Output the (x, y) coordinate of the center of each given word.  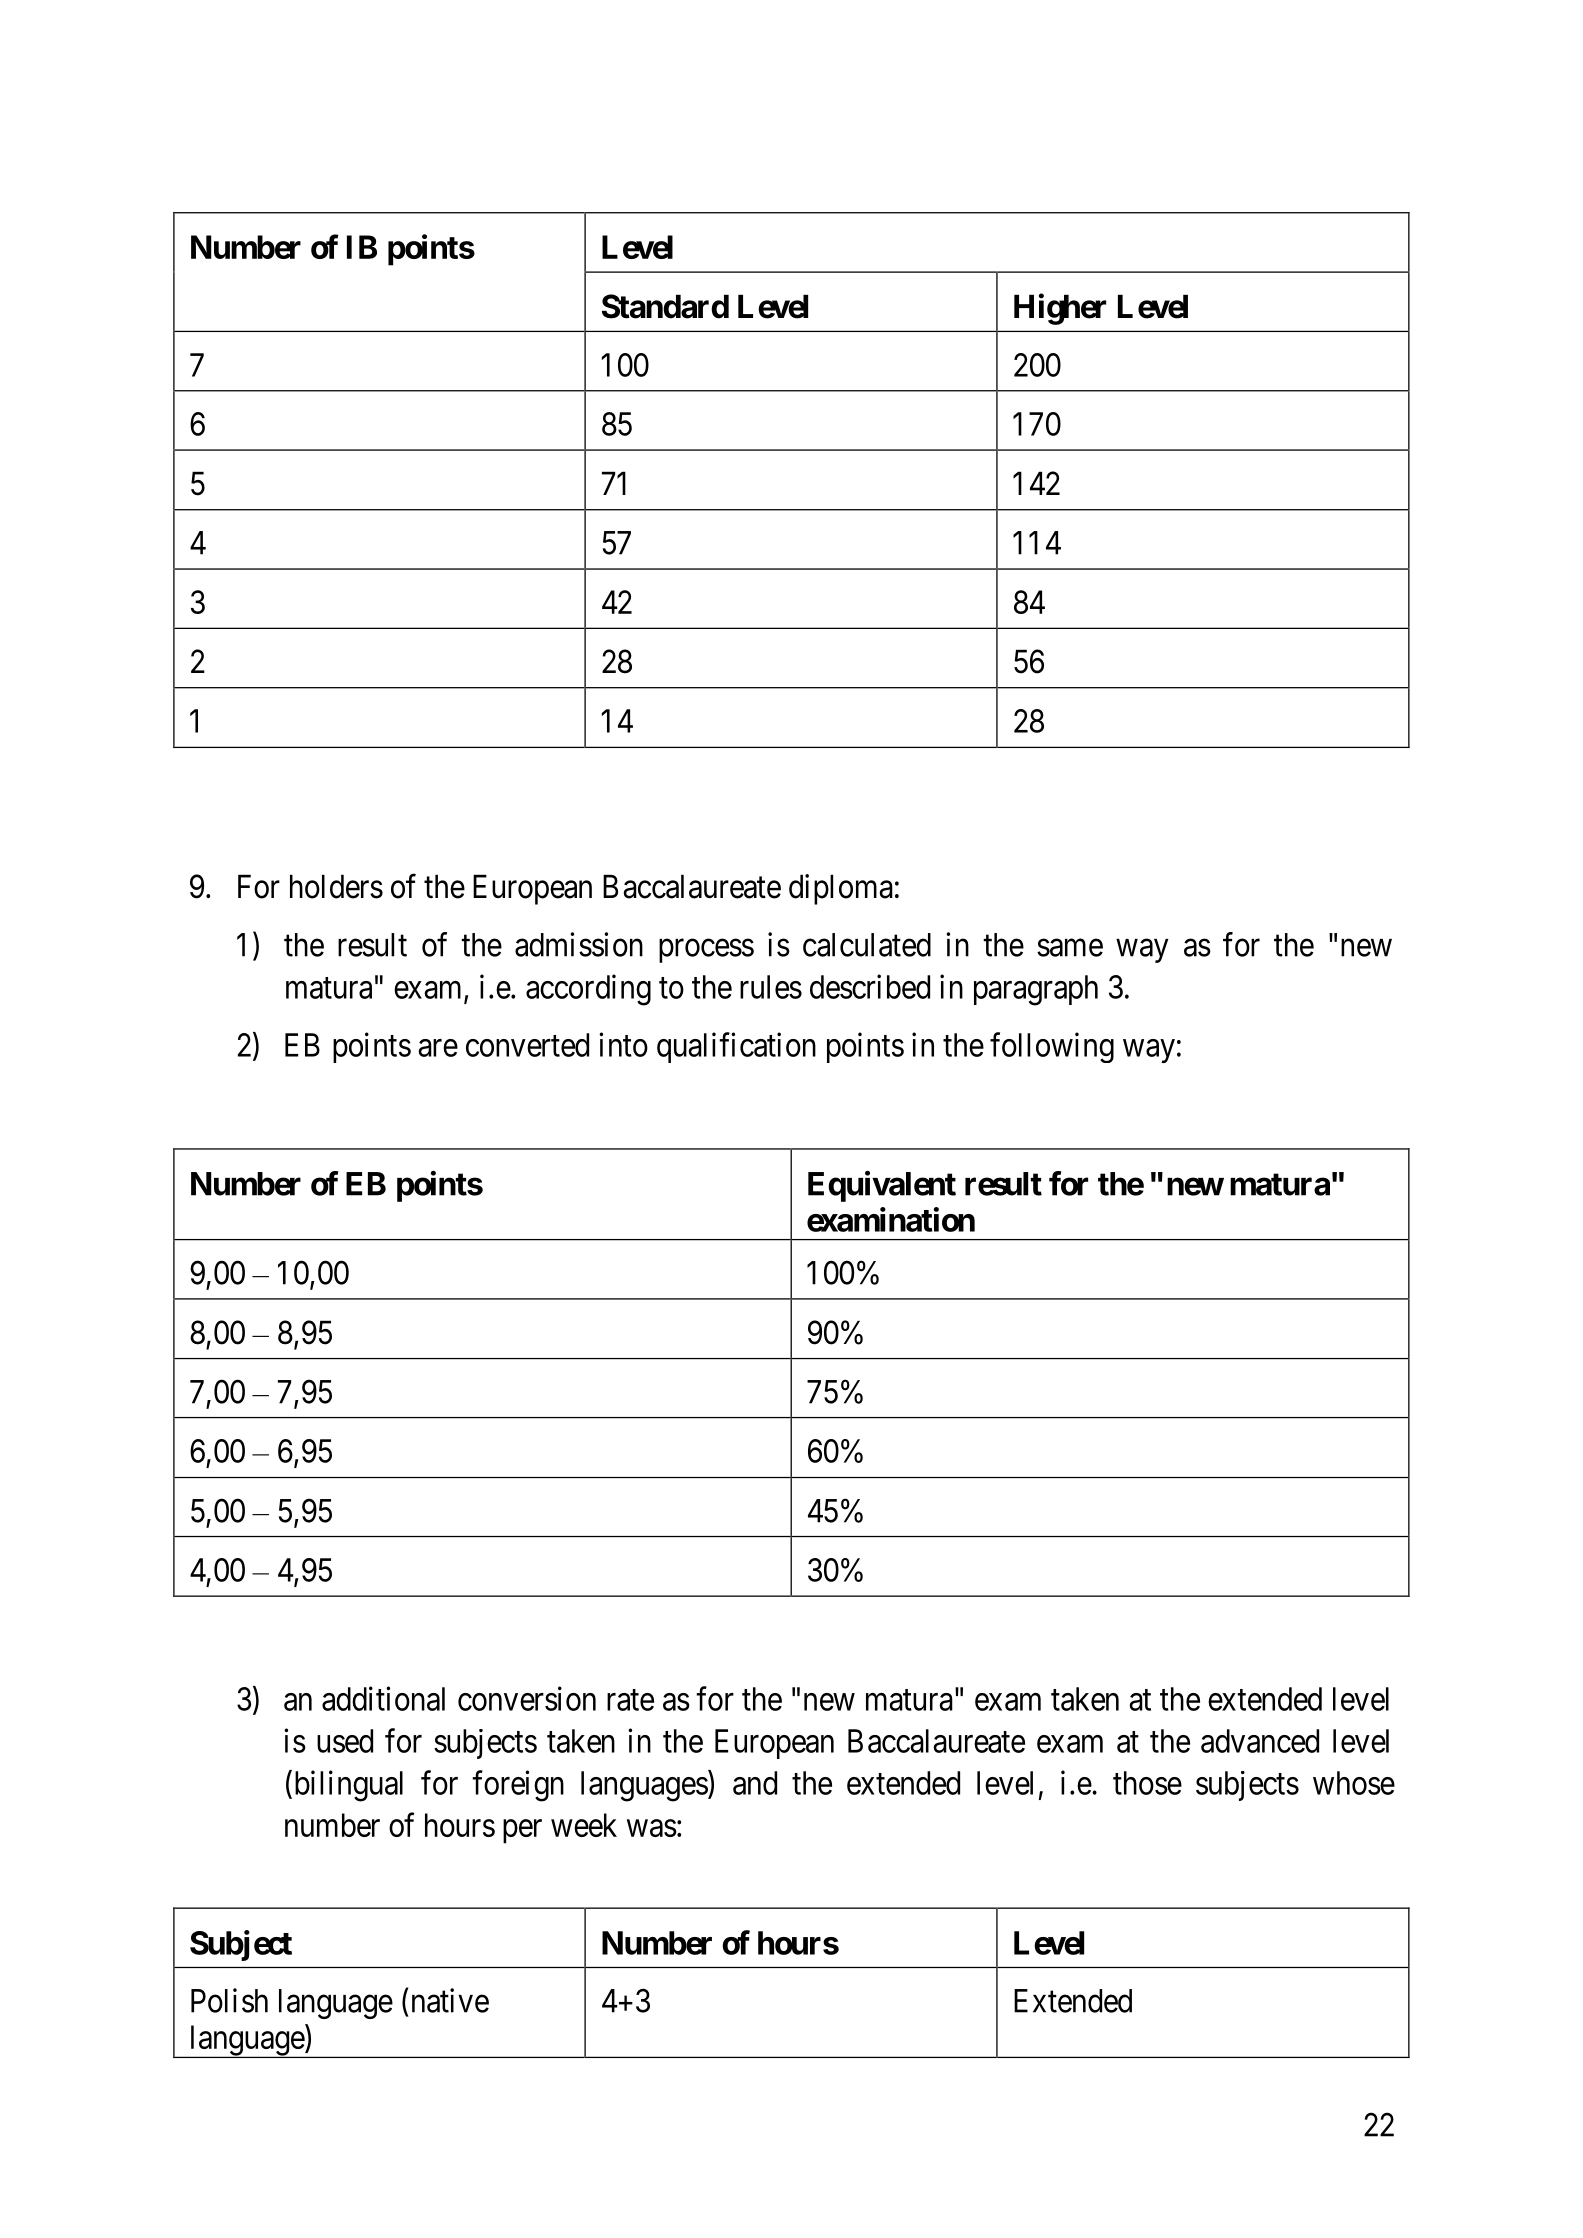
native (450, 2000)
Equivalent (882, 1186)
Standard (665, 306)
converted (527, 1045)
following (1052, 1047)
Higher (1060, 309)
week (584, 1825)
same (1070, 948)
